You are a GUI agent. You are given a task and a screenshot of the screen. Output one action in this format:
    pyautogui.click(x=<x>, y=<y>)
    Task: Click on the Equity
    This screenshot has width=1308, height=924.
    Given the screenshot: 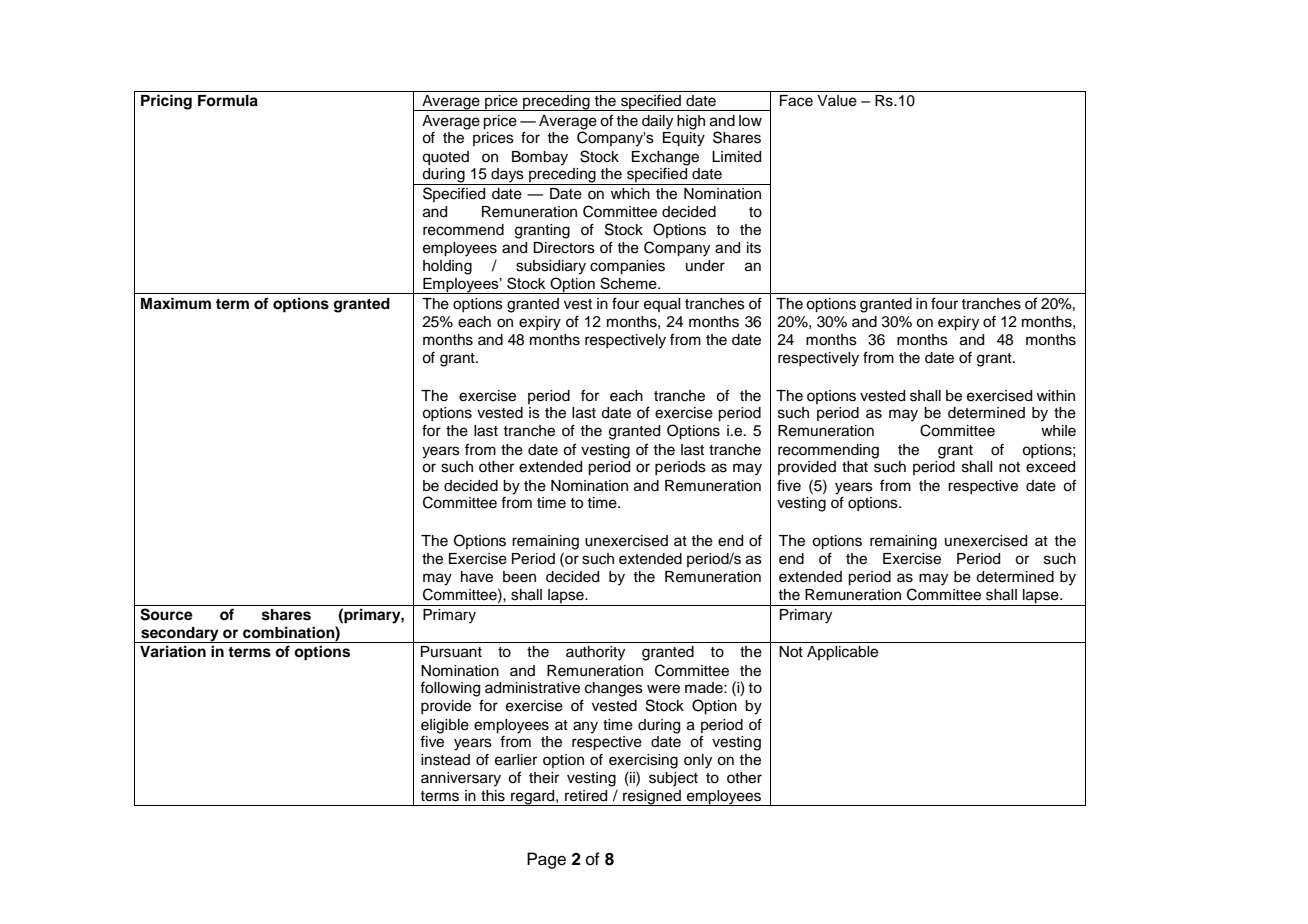 What is the action you would take?
    pyautogui.click(x=684, y=139)
